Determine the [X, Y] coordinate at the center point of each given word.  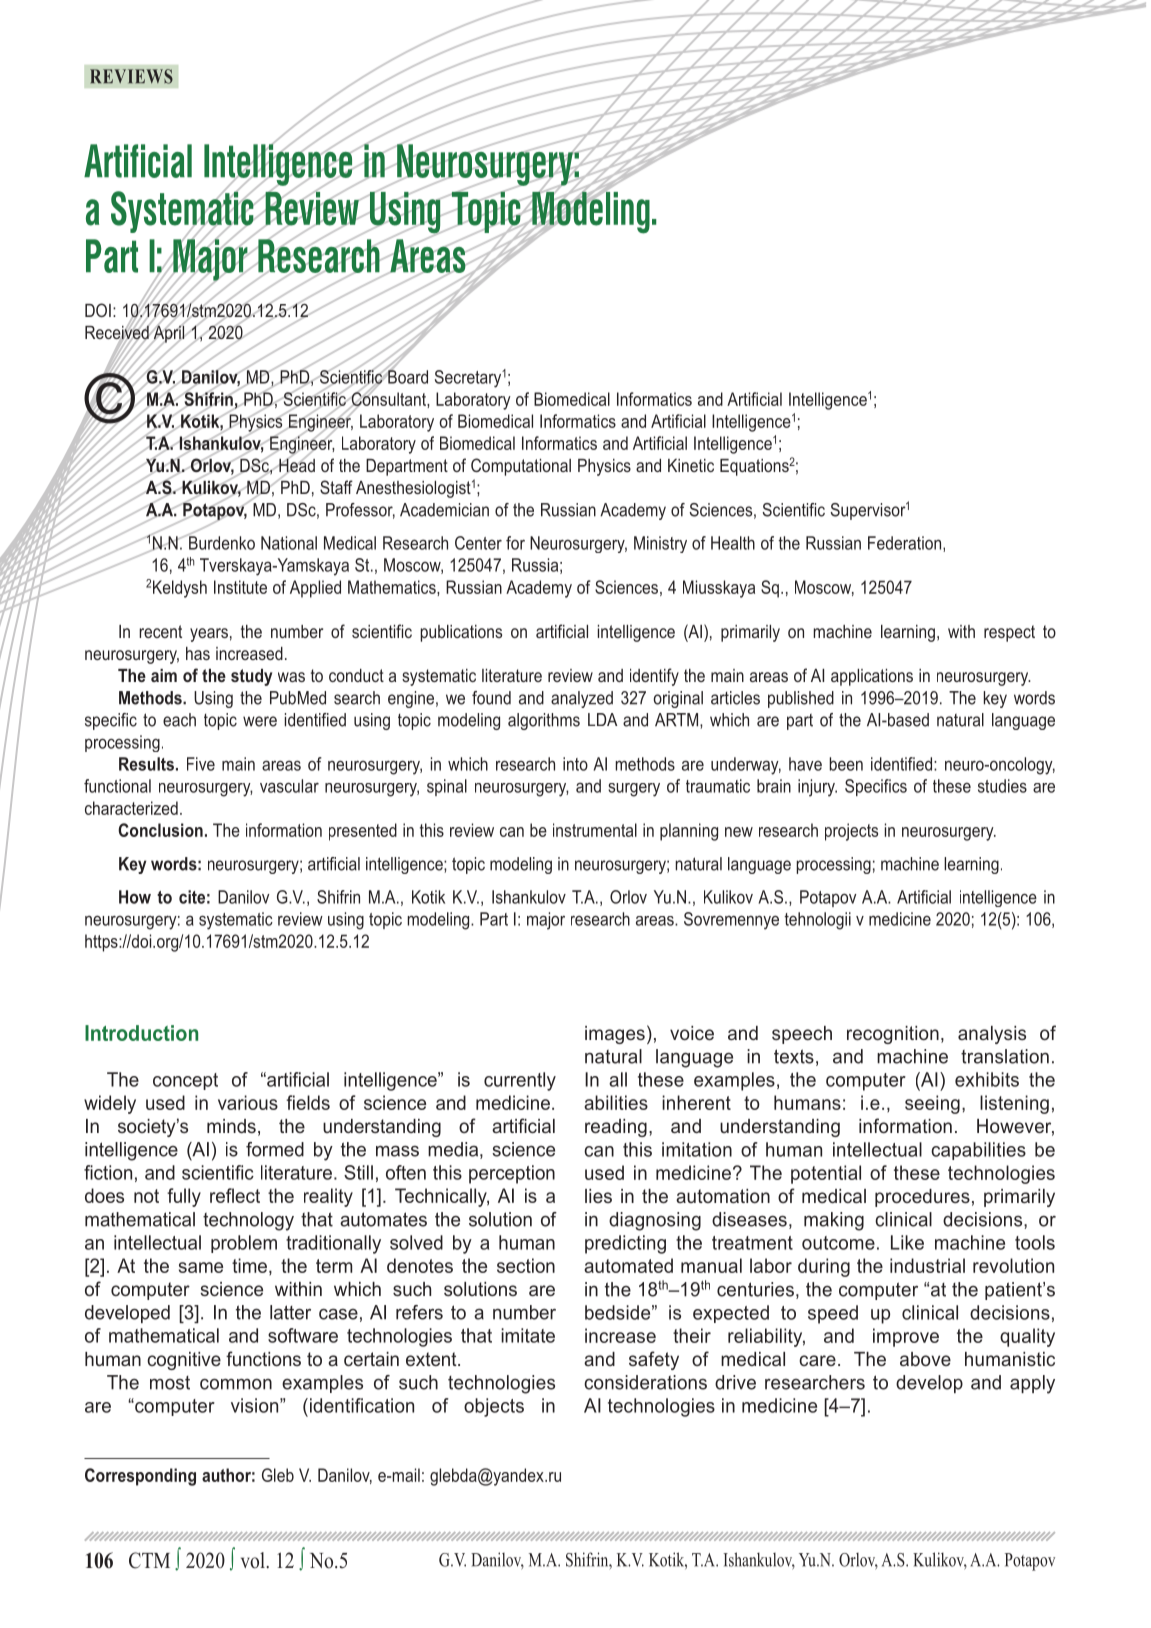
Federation [906, 544]
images [615, 1035]
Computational [521, 467]
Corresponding [140, 1477]
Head [296, 465]
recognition [893, 1035]
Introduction [141, 1033]
